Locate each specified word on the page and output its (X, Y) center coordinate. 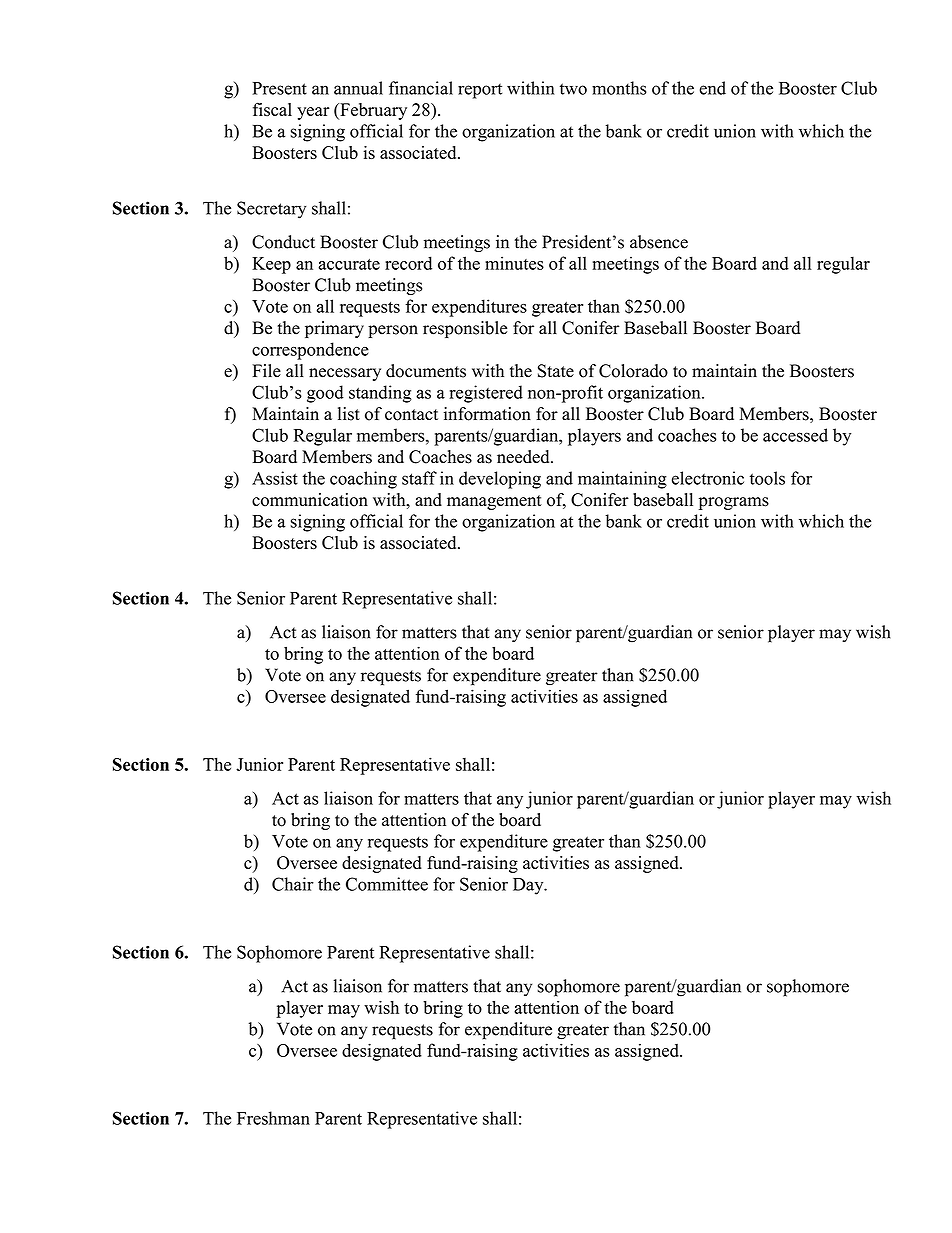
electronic (708, 478)
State (556, 371)
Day (529, 886)
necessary (345, 374)
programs (734, 503)
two (573, 89)
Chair (293, 884)
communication (310, 500)
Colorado (633, 371)
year (313, 113)
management (494, 502)
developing (500, 480)
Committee (387, 884)
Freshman (273, 1118)
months (619, 88)
